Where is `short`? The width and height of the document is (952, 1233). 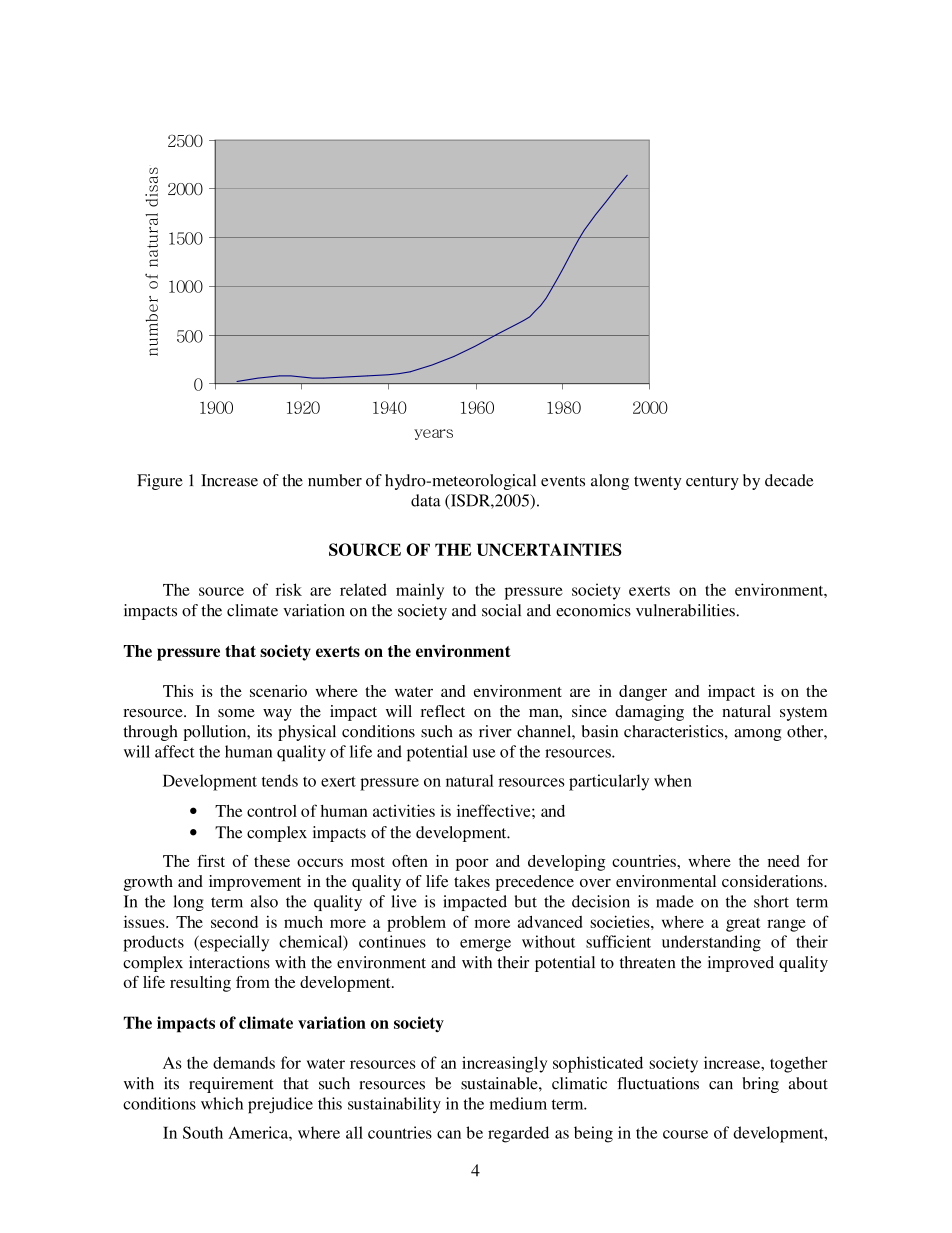
short is located at coordinates (771, 901).
